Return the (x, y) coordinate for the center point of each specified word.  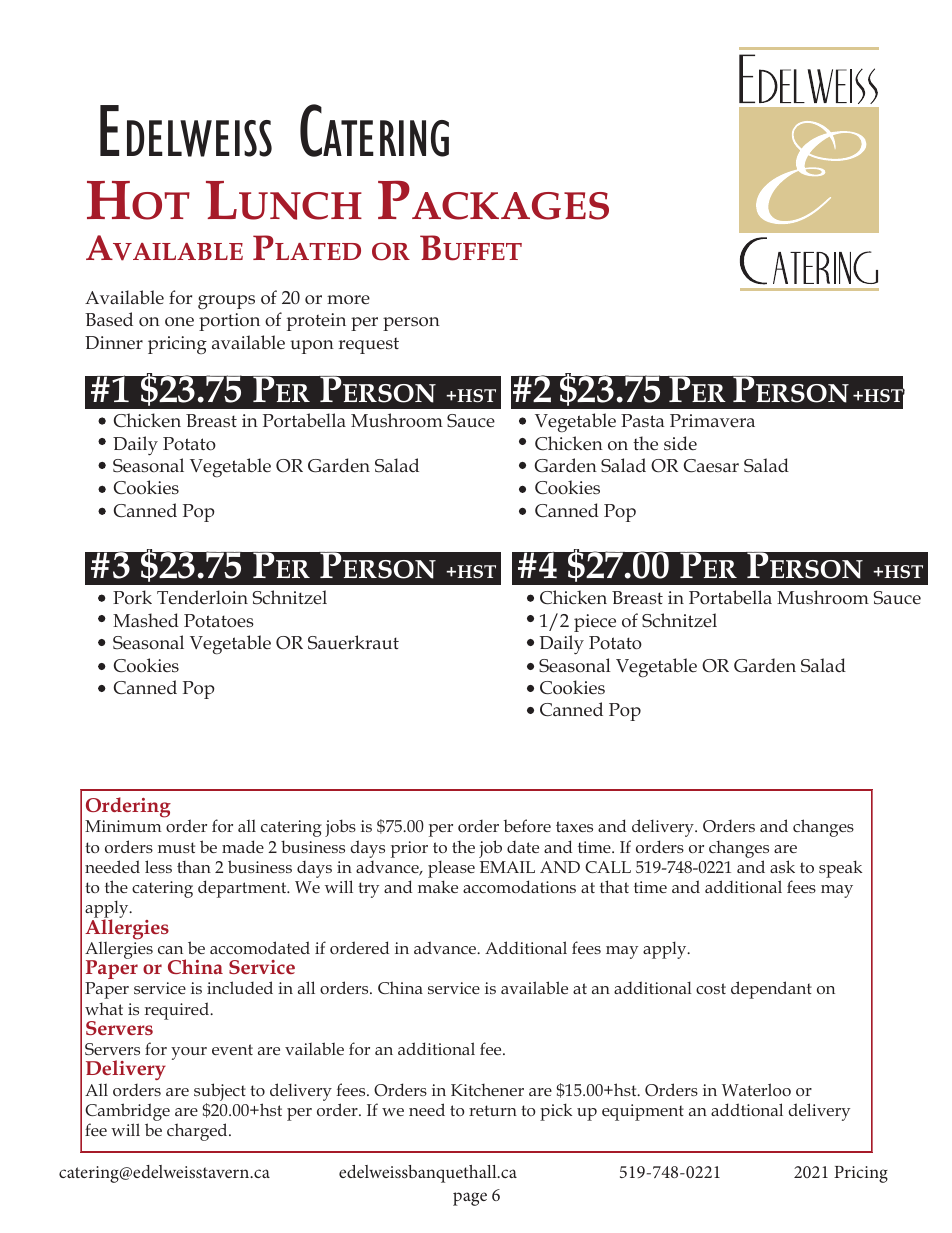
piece (595, 623)
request (369, 345)
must (176, 847)
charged (198, 1132)
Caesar (711, 466)
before (527, 825)
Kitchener (487, 1089)
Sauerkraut (353, 642)
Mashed (146, 620)
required (178, 1011)
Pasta (643, 421)
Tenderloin (202, 597)
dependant (771, 990)
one (179, 322)
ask (782, 866)
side (680, 443)
